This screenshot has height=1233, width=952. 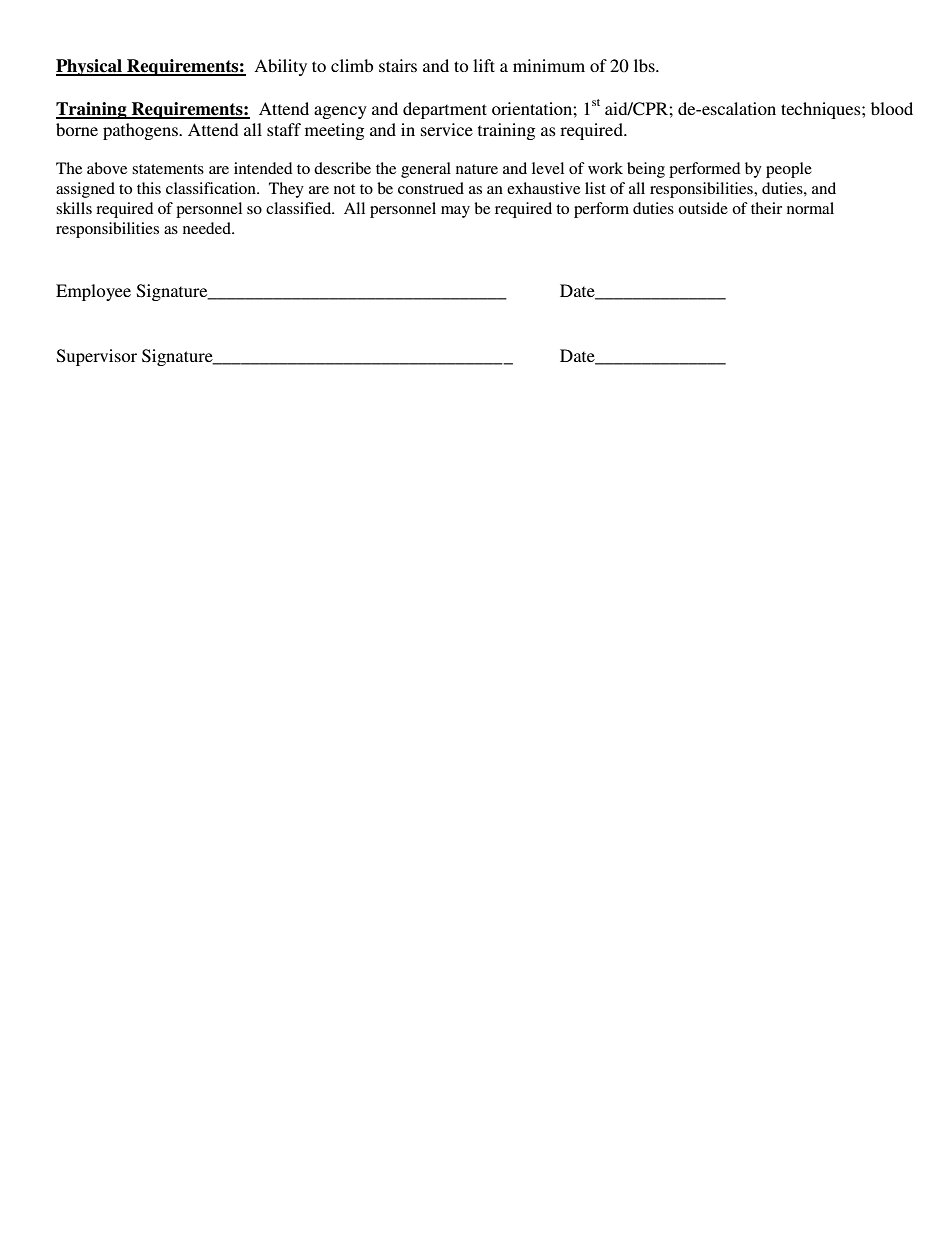 What do you see at coordinates (645, 65) in the screenshot?
I see `lbs` at bounding box center [645, 65].
